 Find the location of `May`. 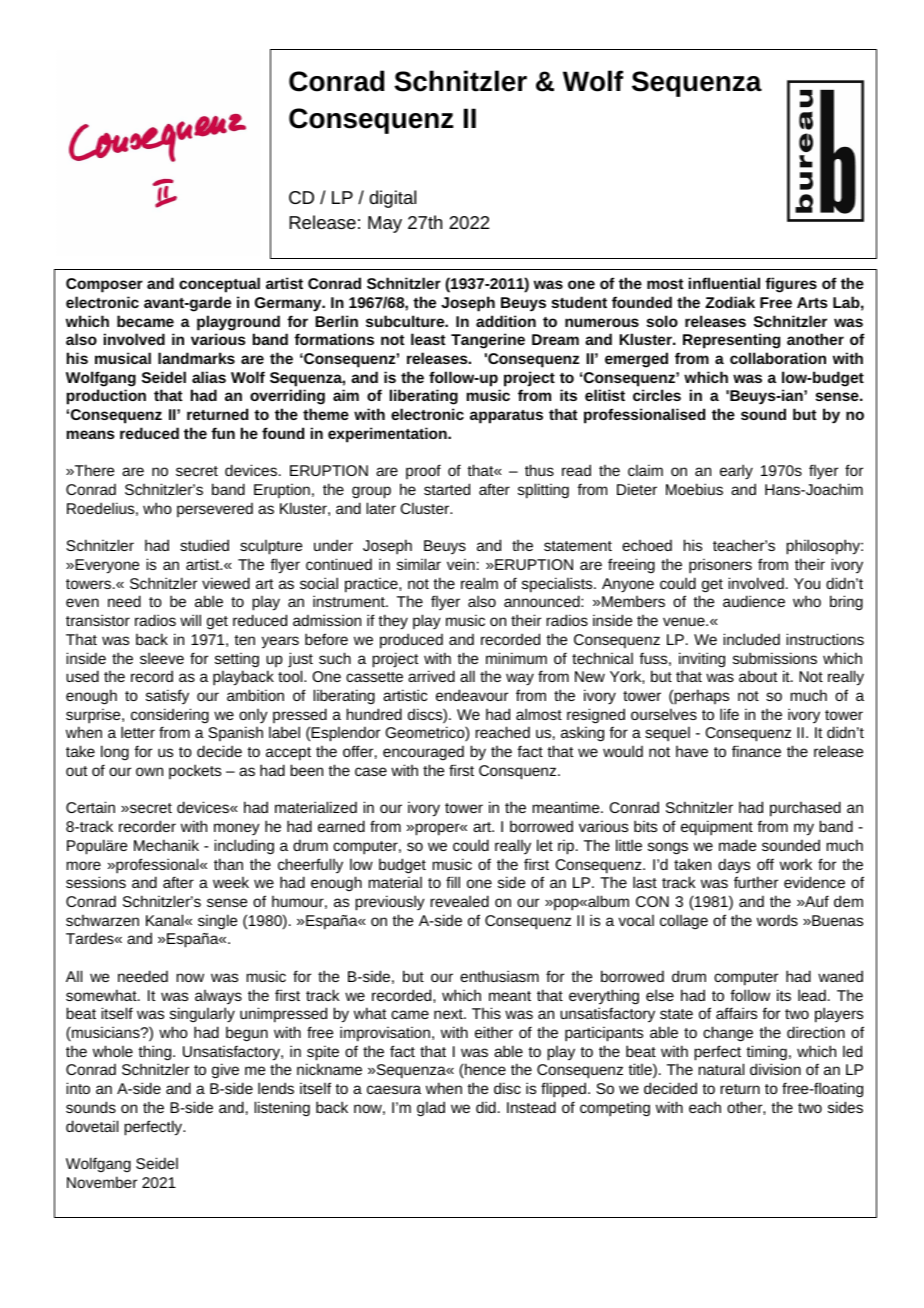

May is located at coordinates (385, 224).
